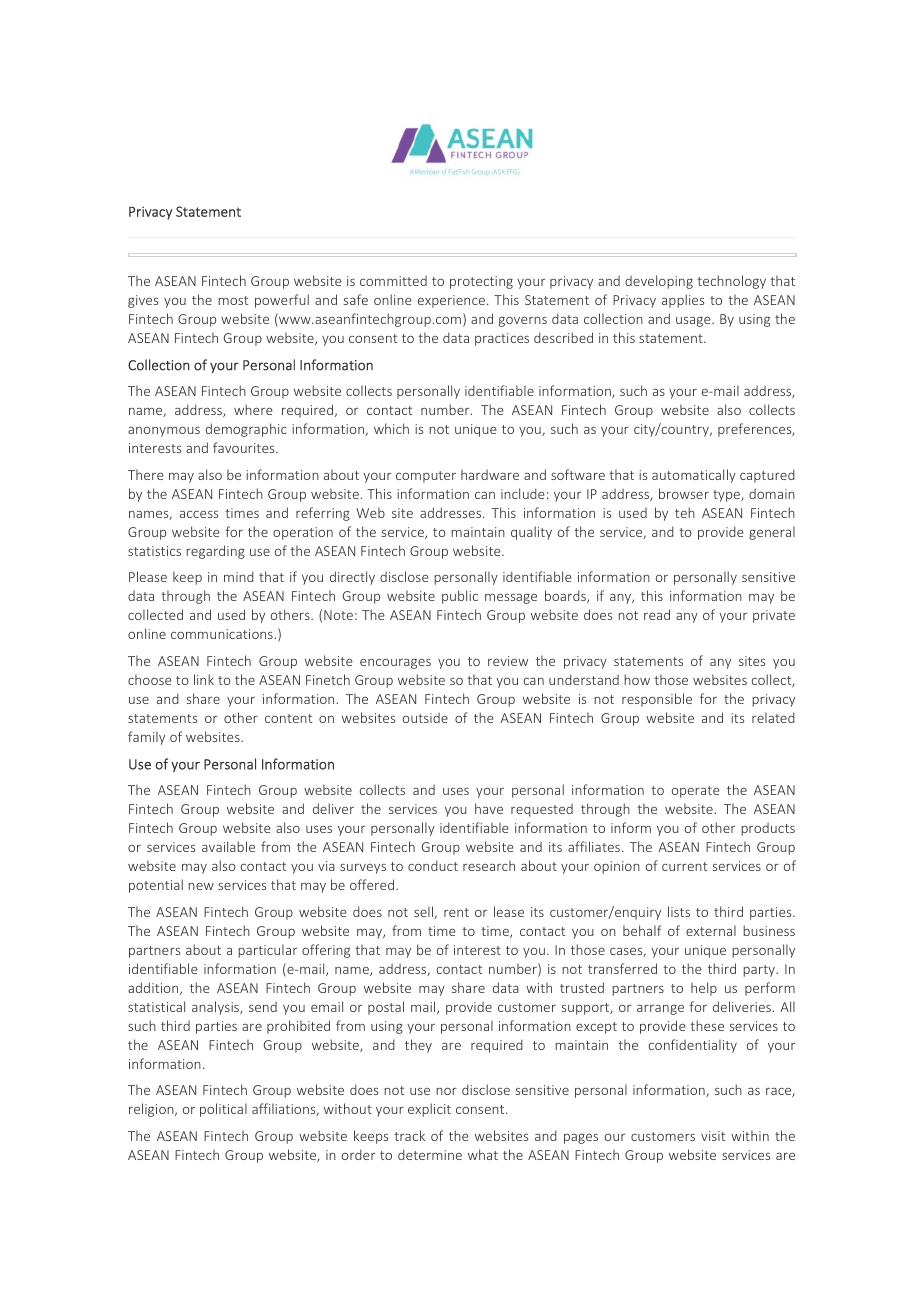  I want to click on read, so click(657, 614).
